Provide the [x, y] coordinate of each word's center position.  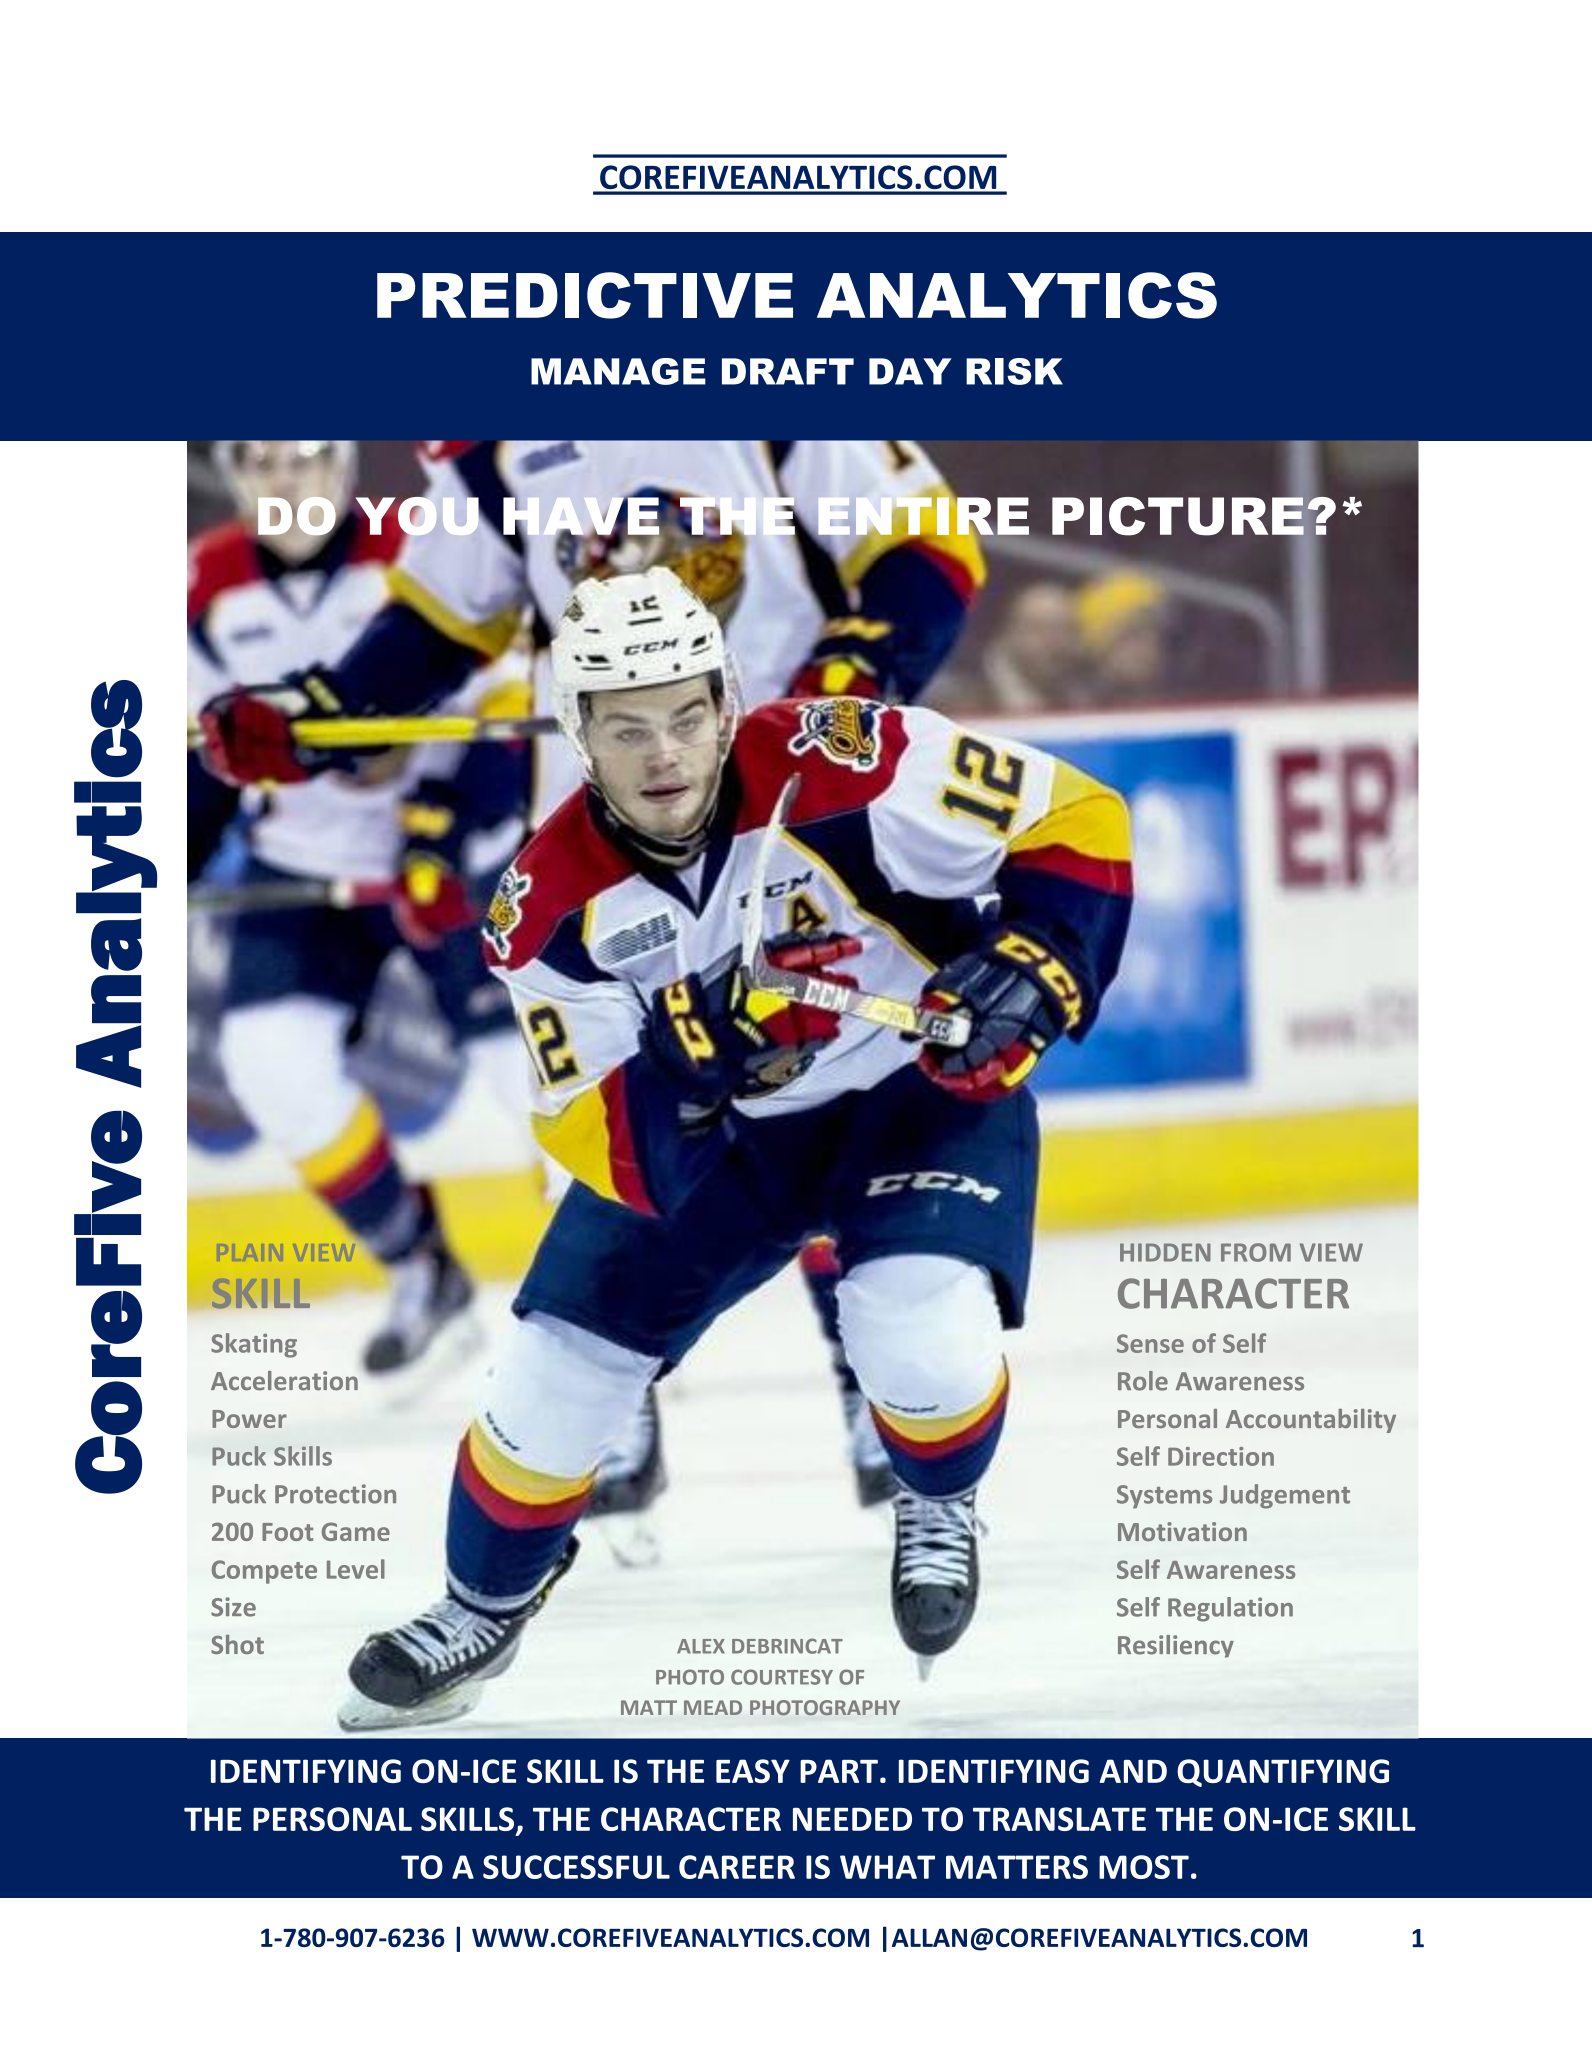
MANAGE [618, 371]
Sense [1150, 1343]
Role [1143, 1381]
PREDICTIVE [585, 295]
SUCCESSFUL [576, 1867]
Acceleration [284, 1381]
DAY [910, 371]
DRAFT [788, 371]
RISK [1014, 371]
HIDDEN [1165, 1252]
